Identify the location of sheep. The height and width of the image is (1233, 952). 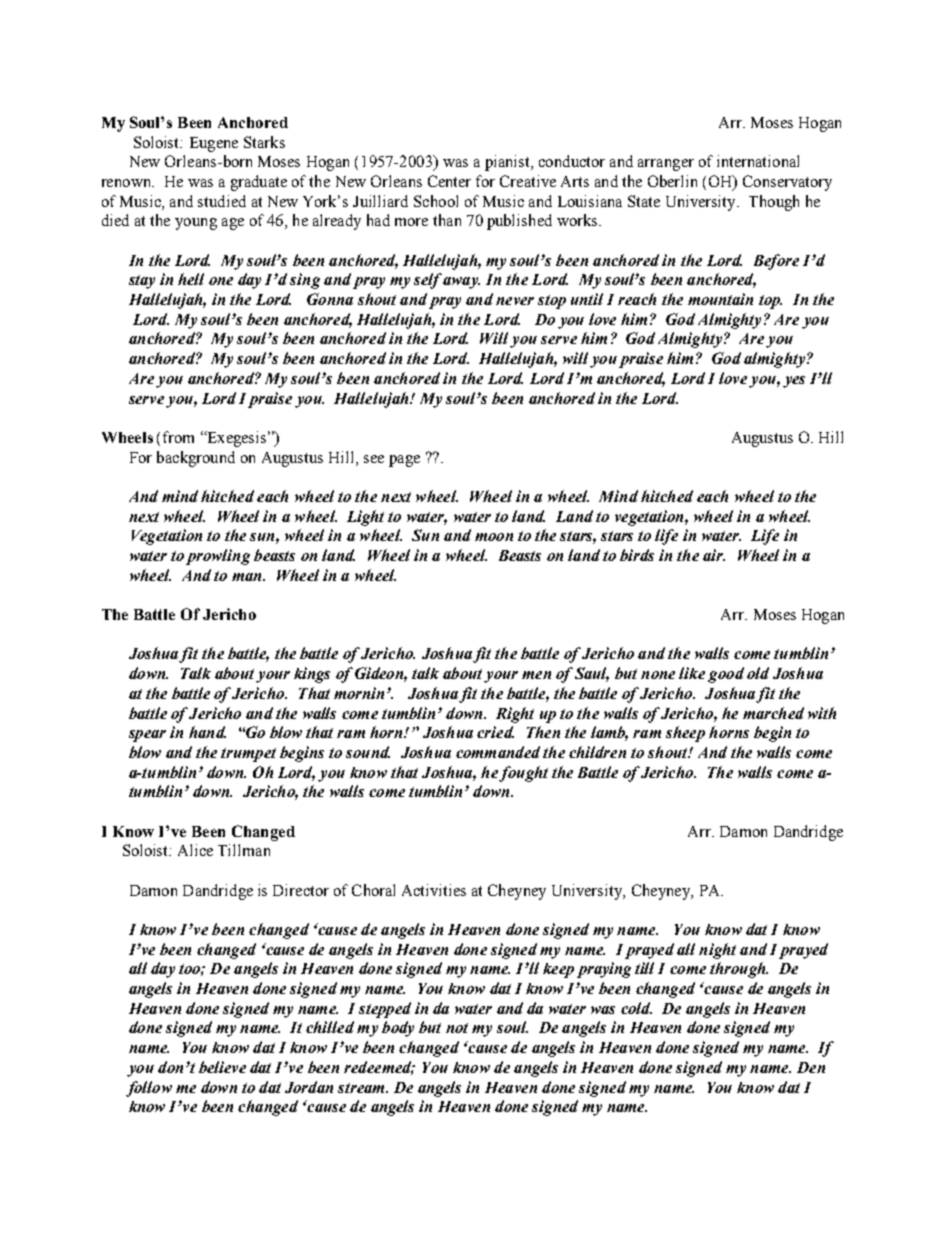
(685, 734).
